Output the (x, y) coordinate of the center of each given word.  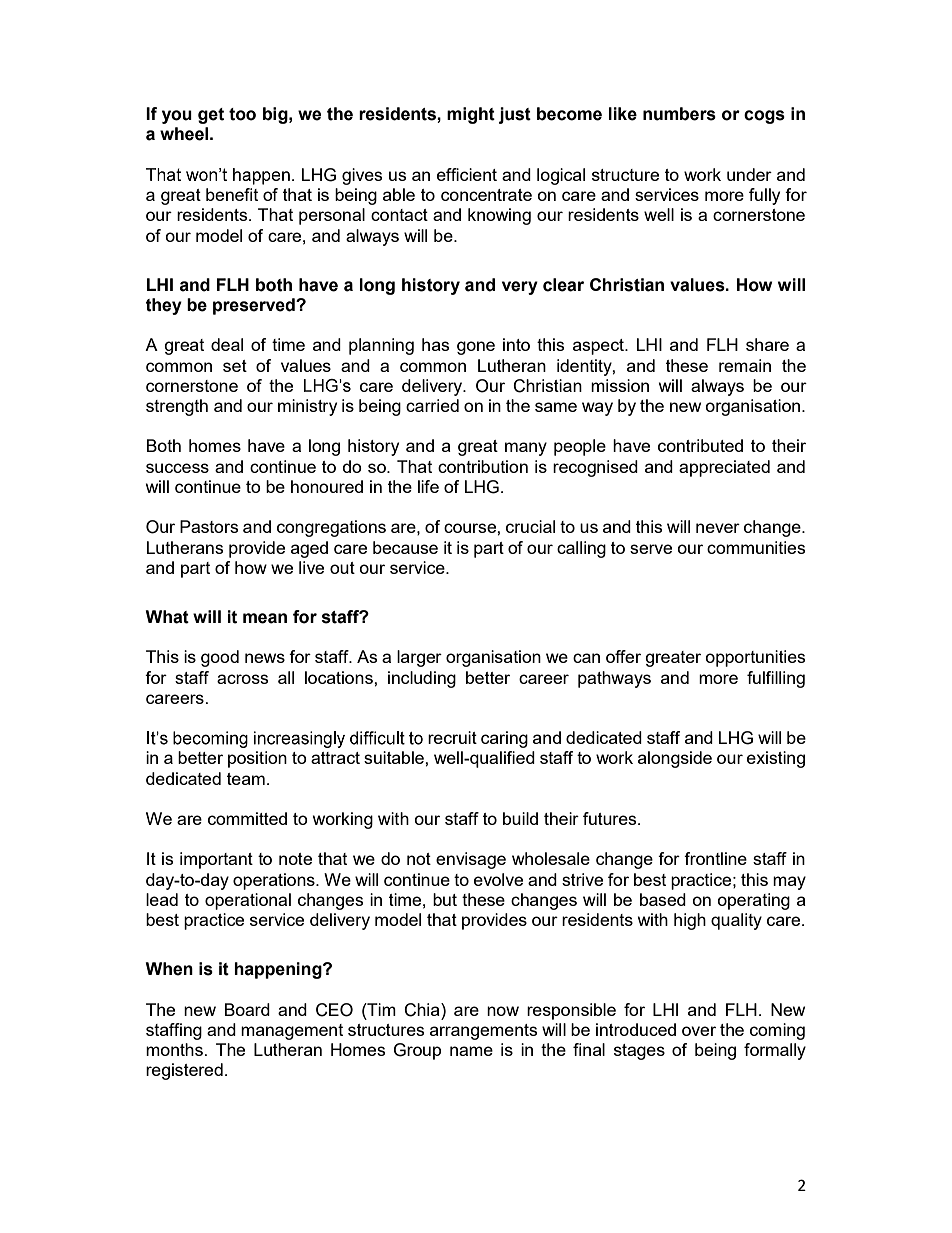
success (177, 468)
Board (247, 1009)
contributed (700, 445)
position (257, 759)
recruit (452, 737)
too (242, 114)
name (471, 1051)
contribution (483, 466)
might (471, 115)
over (699, 1031)
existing (776, 759)
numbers (679, 114)
